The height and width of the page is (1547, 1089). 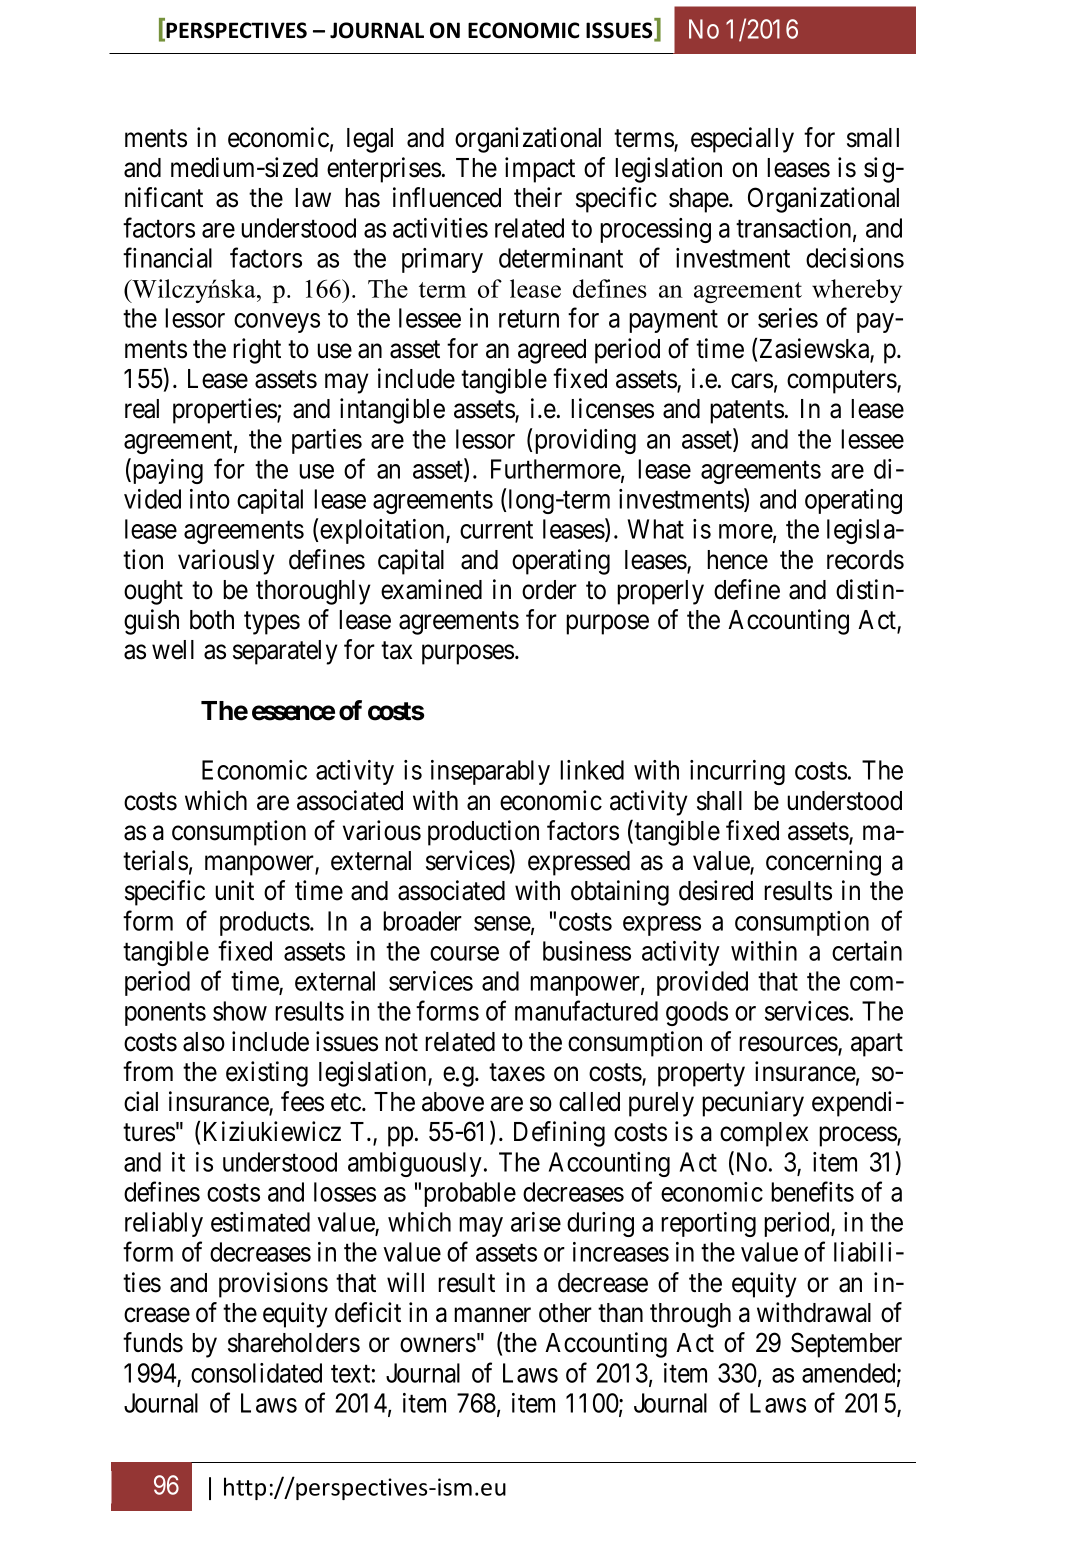 What do you see at coordinates (737, 560) in the page?
I see `hence` at bounding box center [737, 560].
